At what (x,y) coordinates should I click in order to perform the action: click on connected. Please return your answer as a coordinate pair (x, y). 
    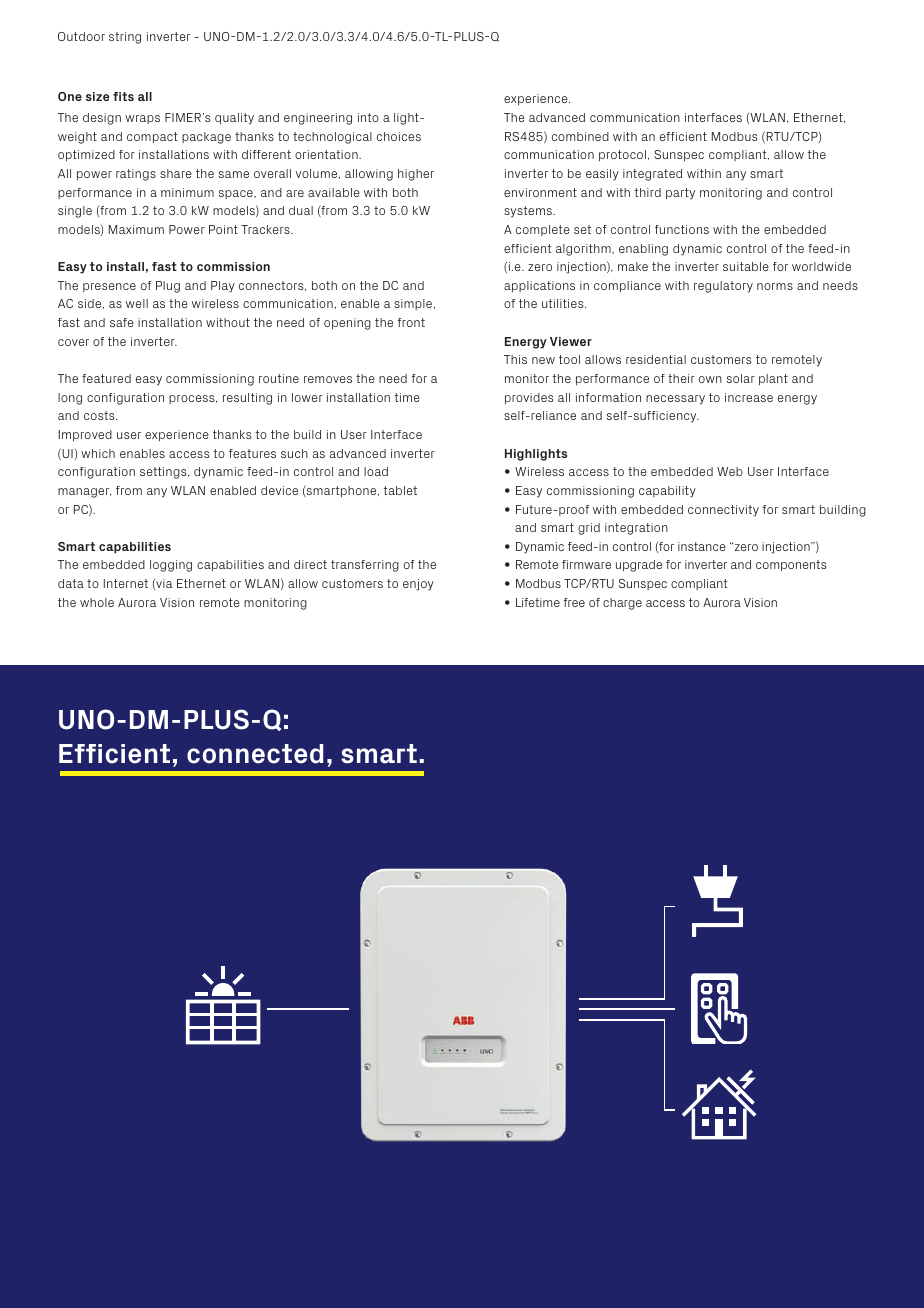
    Looking at the image, I should click on (255, 754).
